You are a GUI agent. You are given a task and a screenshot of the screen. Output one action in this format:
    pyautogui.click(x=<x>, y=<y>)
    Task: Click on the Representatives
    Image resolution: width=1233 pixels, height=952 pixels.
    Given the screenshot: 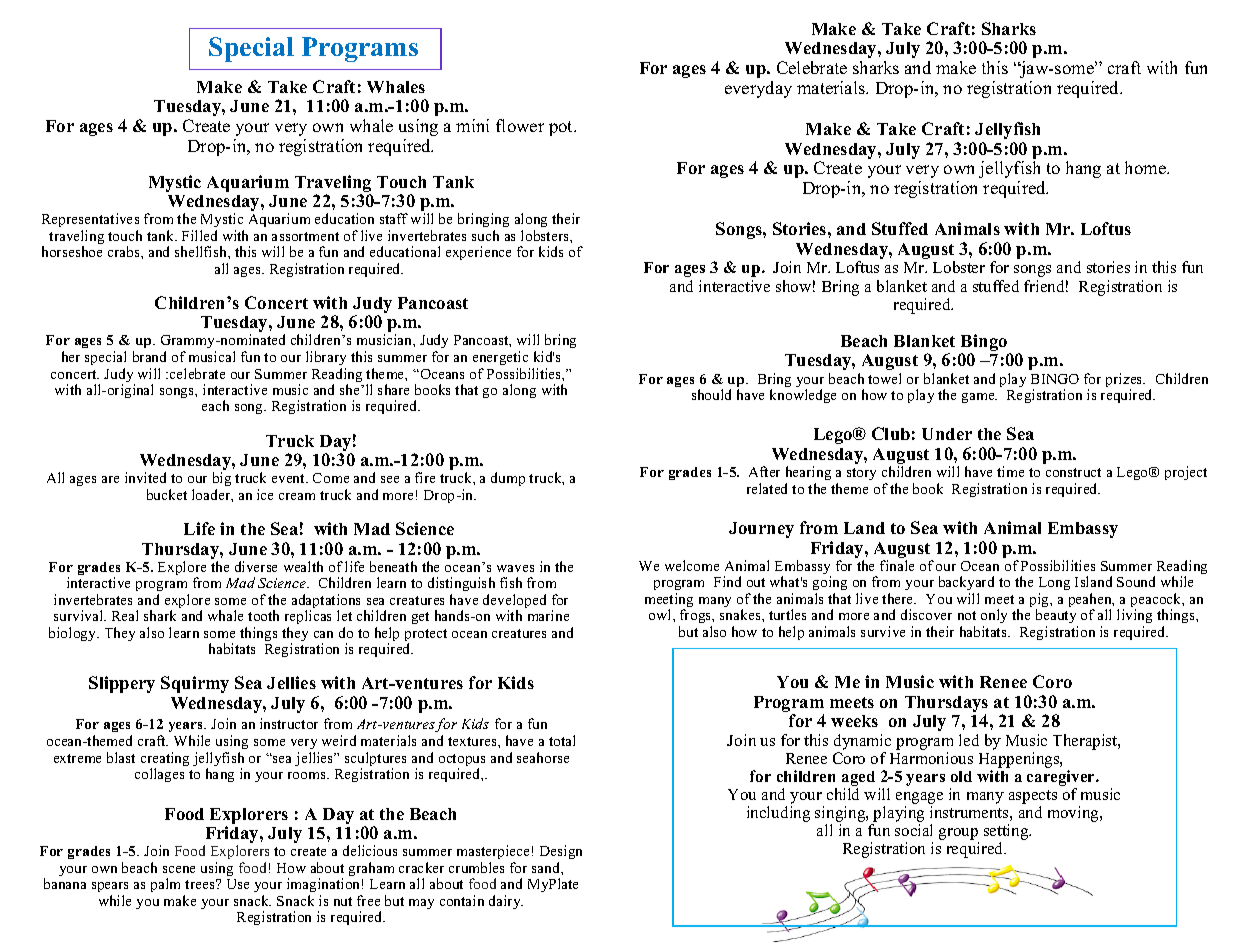 What is the action you would take?
    pyautogui.click(x=90, y=220)
